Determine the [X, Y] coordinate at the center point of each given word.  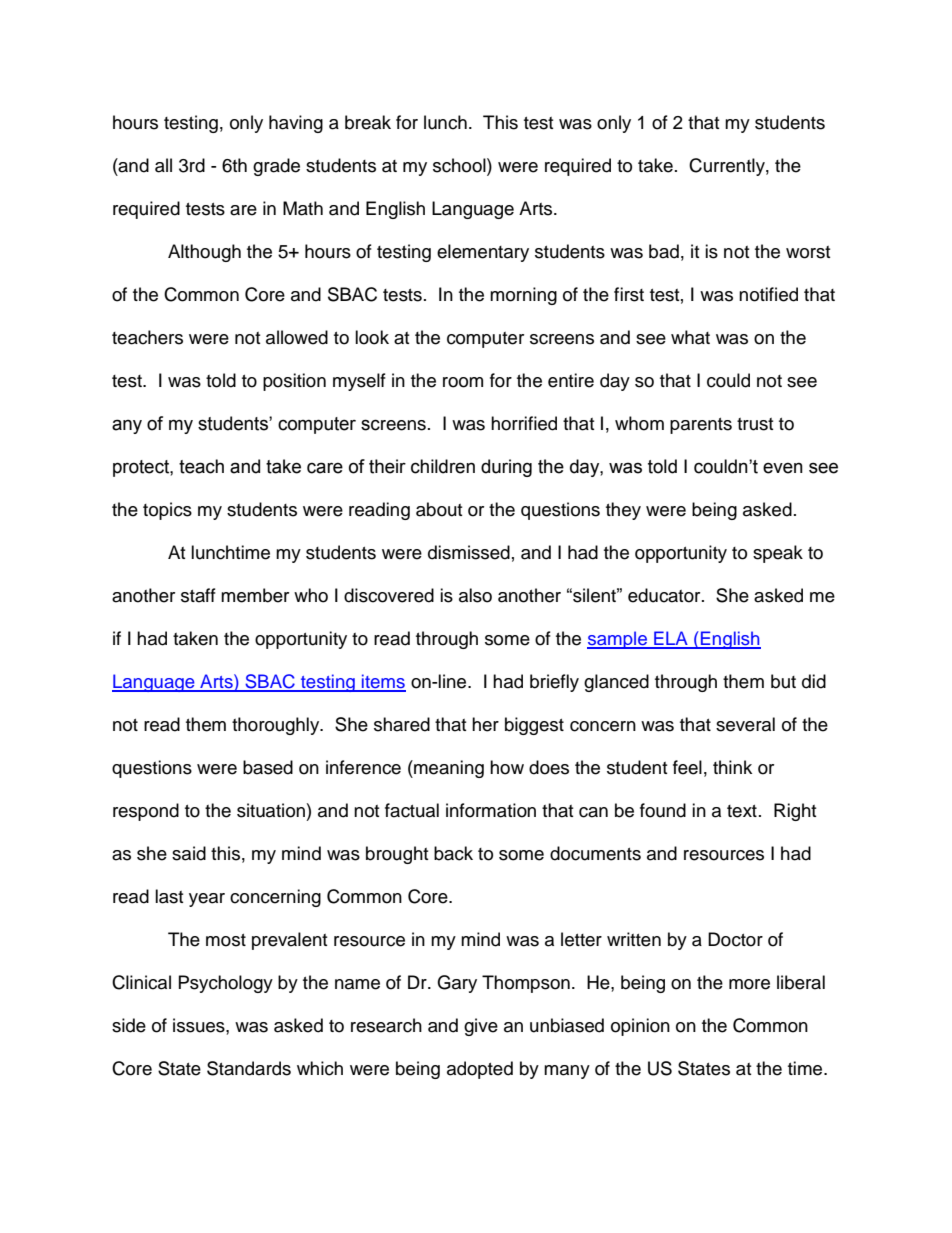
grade [276, 167]
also [475, 595]
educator [665, 595]
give [481, 1027]
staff [198, 595]
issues [200, 1025]
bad [664, 251]
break [368, 122]
